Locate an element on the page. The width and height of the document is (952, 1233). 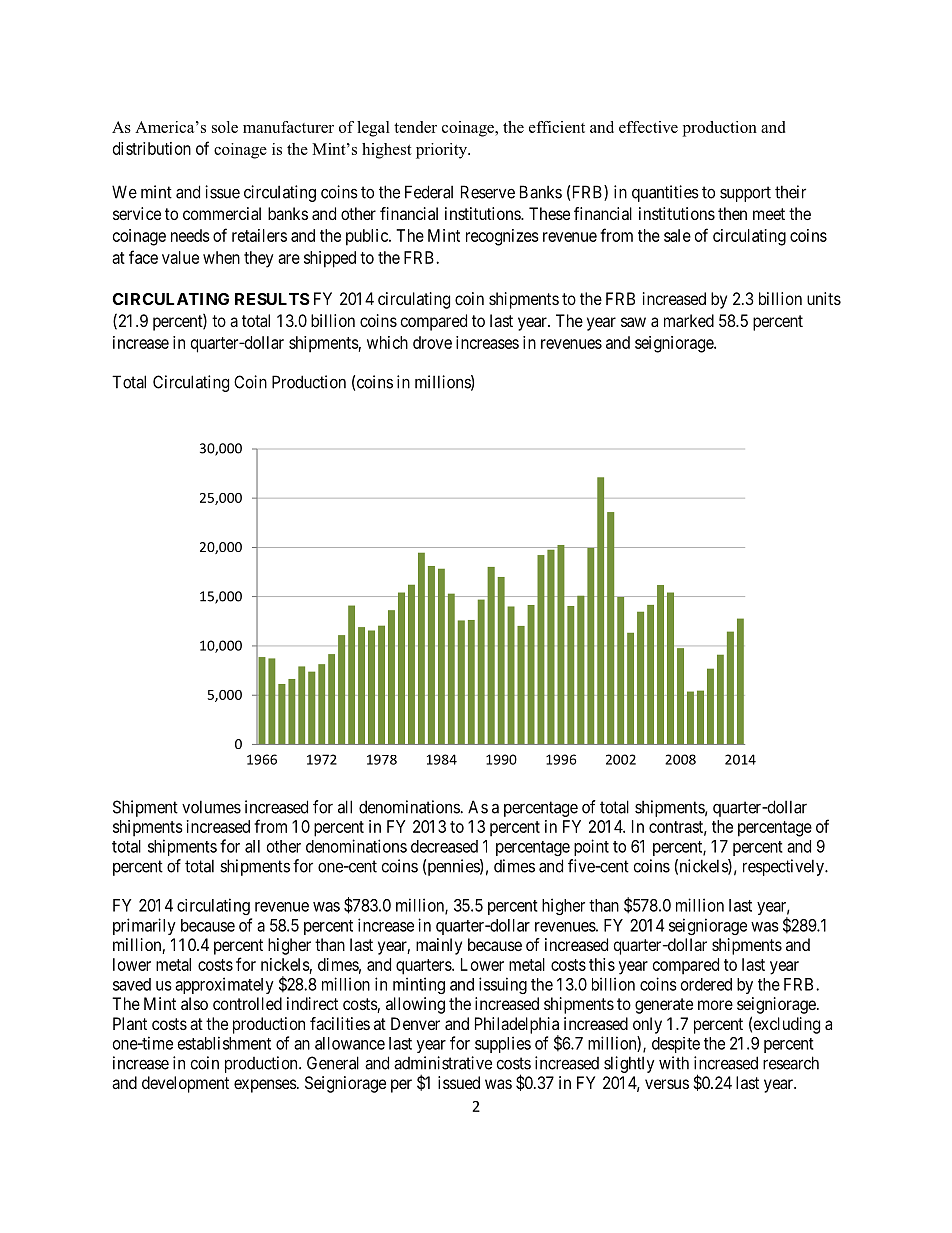
mainly is located at coordinates (439, 946).
